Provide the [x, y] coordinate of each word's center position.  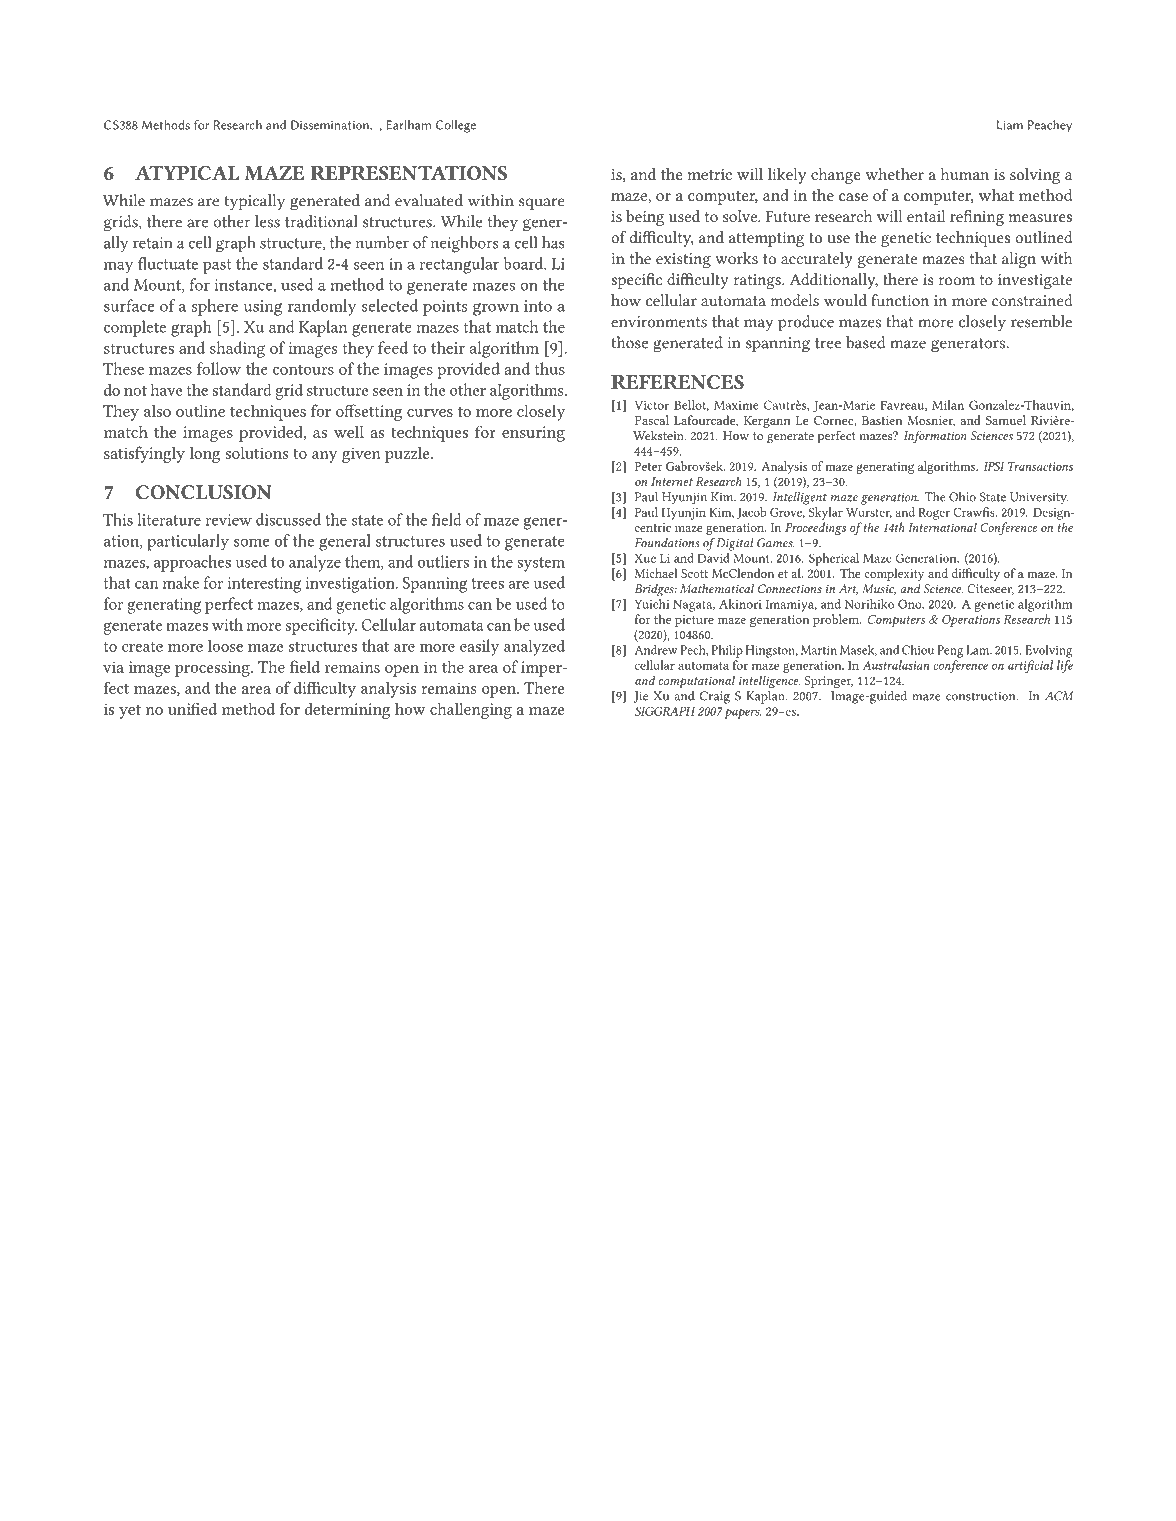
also [157, 410]
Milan [948, 405]
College [456, 126]
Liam [1010, 125]
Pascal [651, 420]
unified [192, 708]
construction [982, 696]
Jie [640, 697]
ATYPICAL [187, 173]
